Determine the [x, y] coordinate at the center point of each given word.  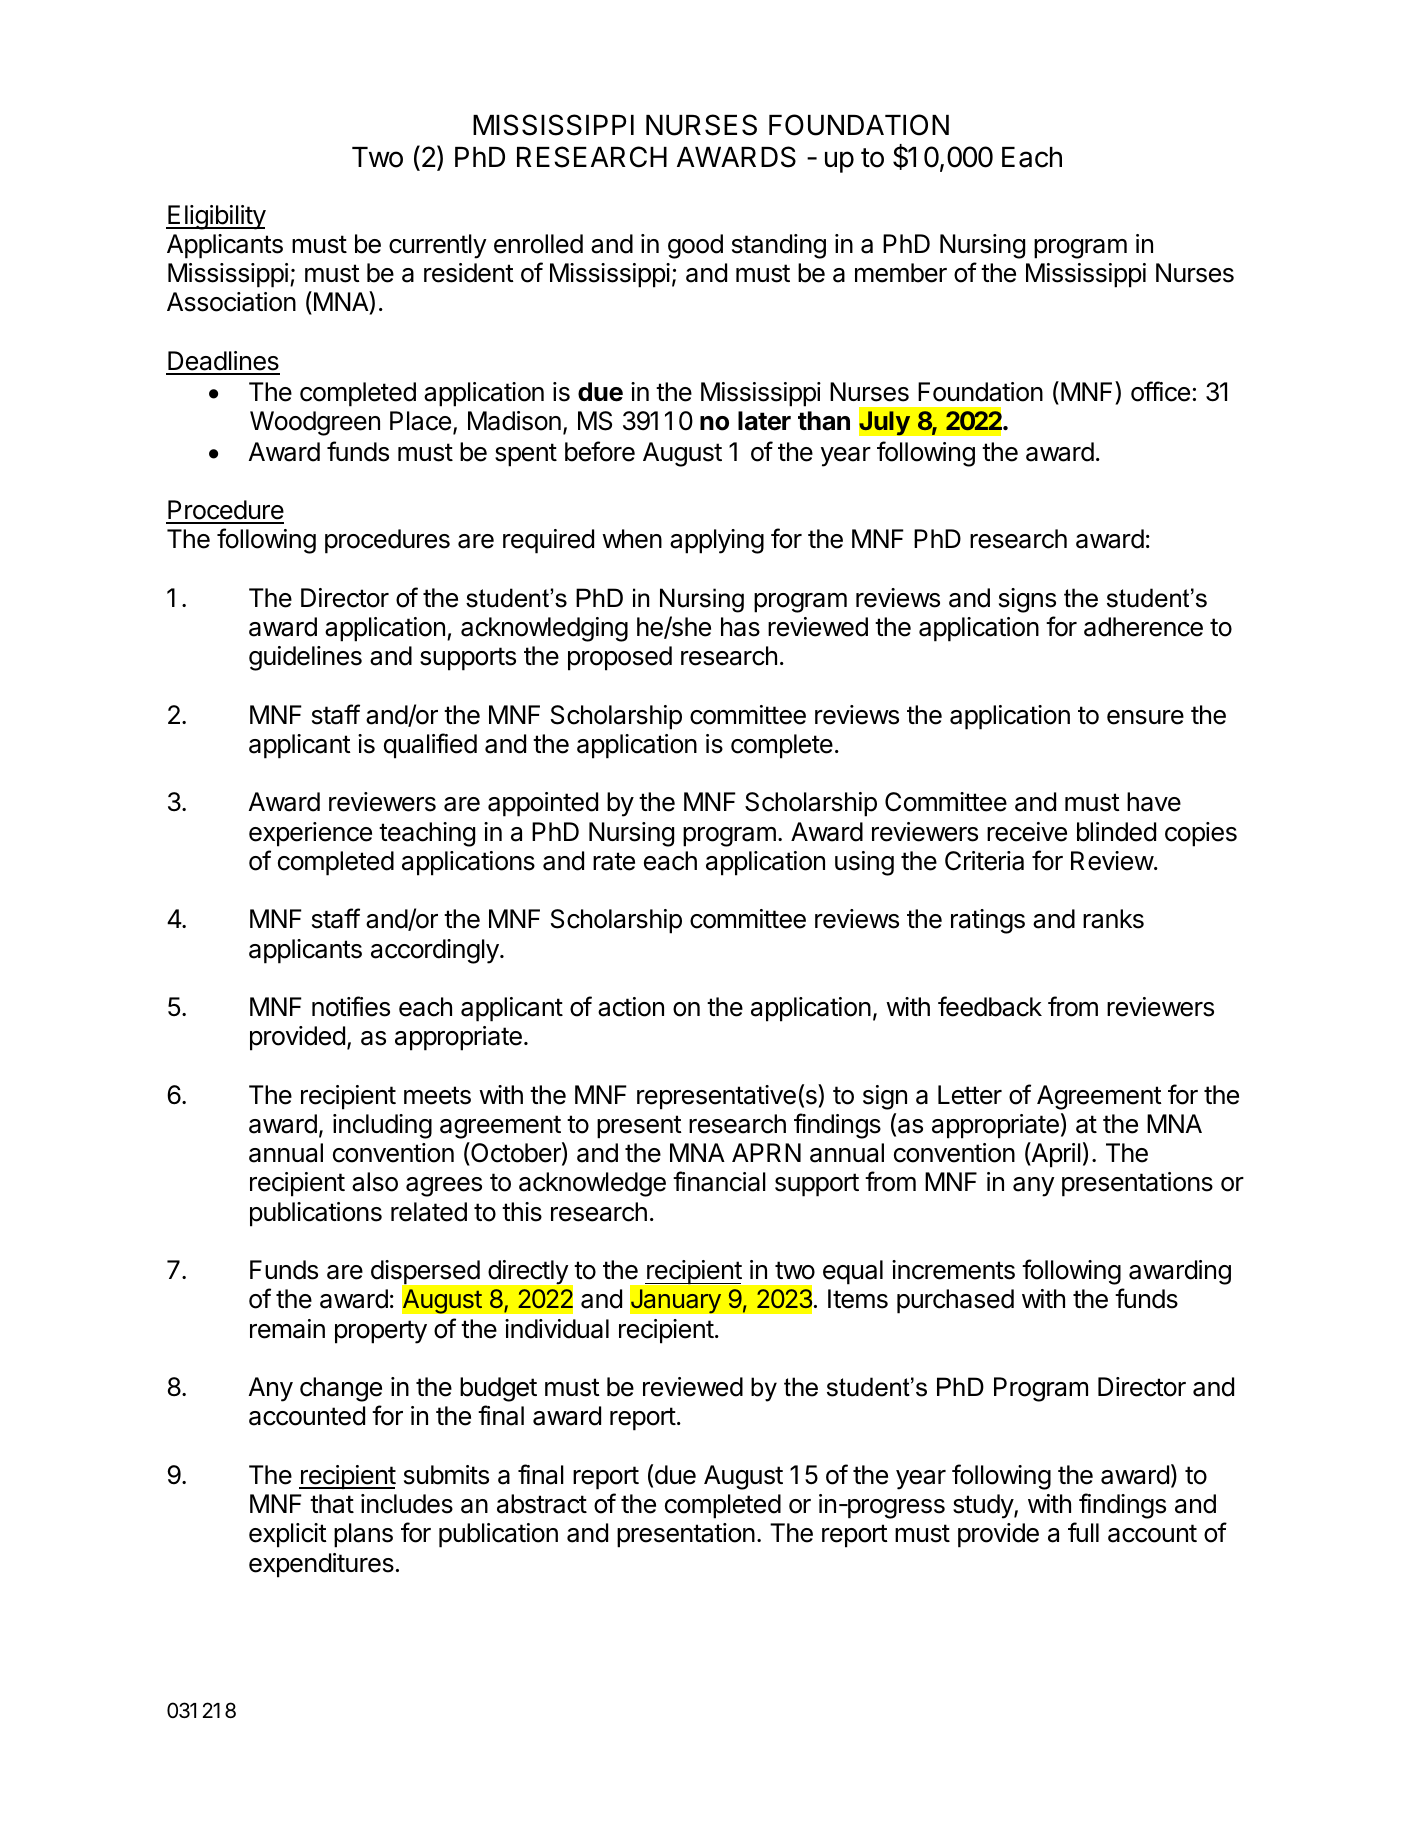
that [332, 1504]
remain [287, 1329]
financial [719, 1181]
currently [438, 246]
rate [614, 861]
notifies [351, 1006]
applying [717, 541]
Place [420, 421]
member [901, 273]
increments [953, 1270]
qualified [430, 746]
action [631, 1007]
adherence [1143, 627]
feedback [990, 1006]
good [695, 246]
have [1154, 802]
